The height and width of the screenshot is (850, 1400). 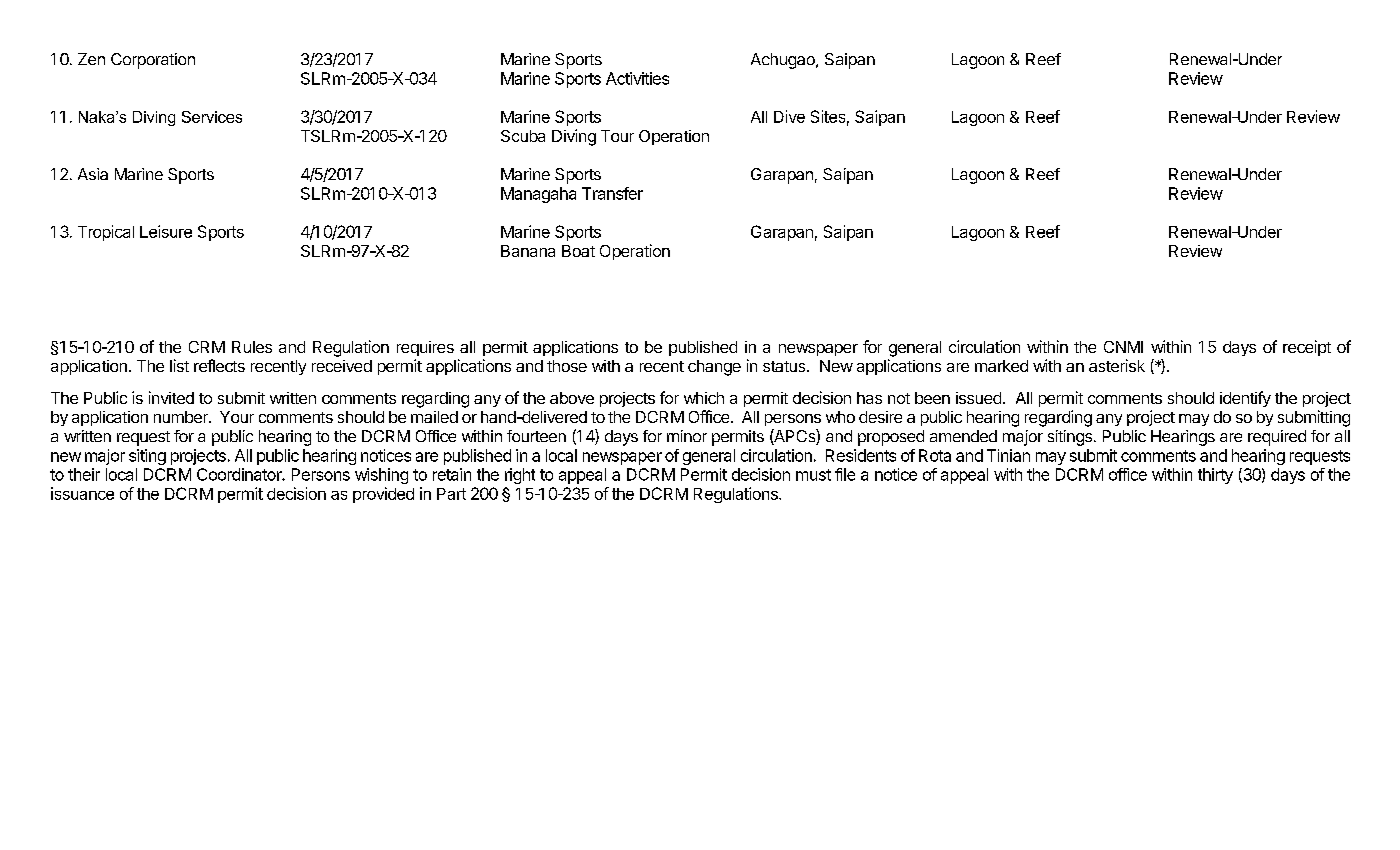 What do you see at coordinates (84, 474) in the screenshot?
I see `their` at bounding box center [84, 474].
